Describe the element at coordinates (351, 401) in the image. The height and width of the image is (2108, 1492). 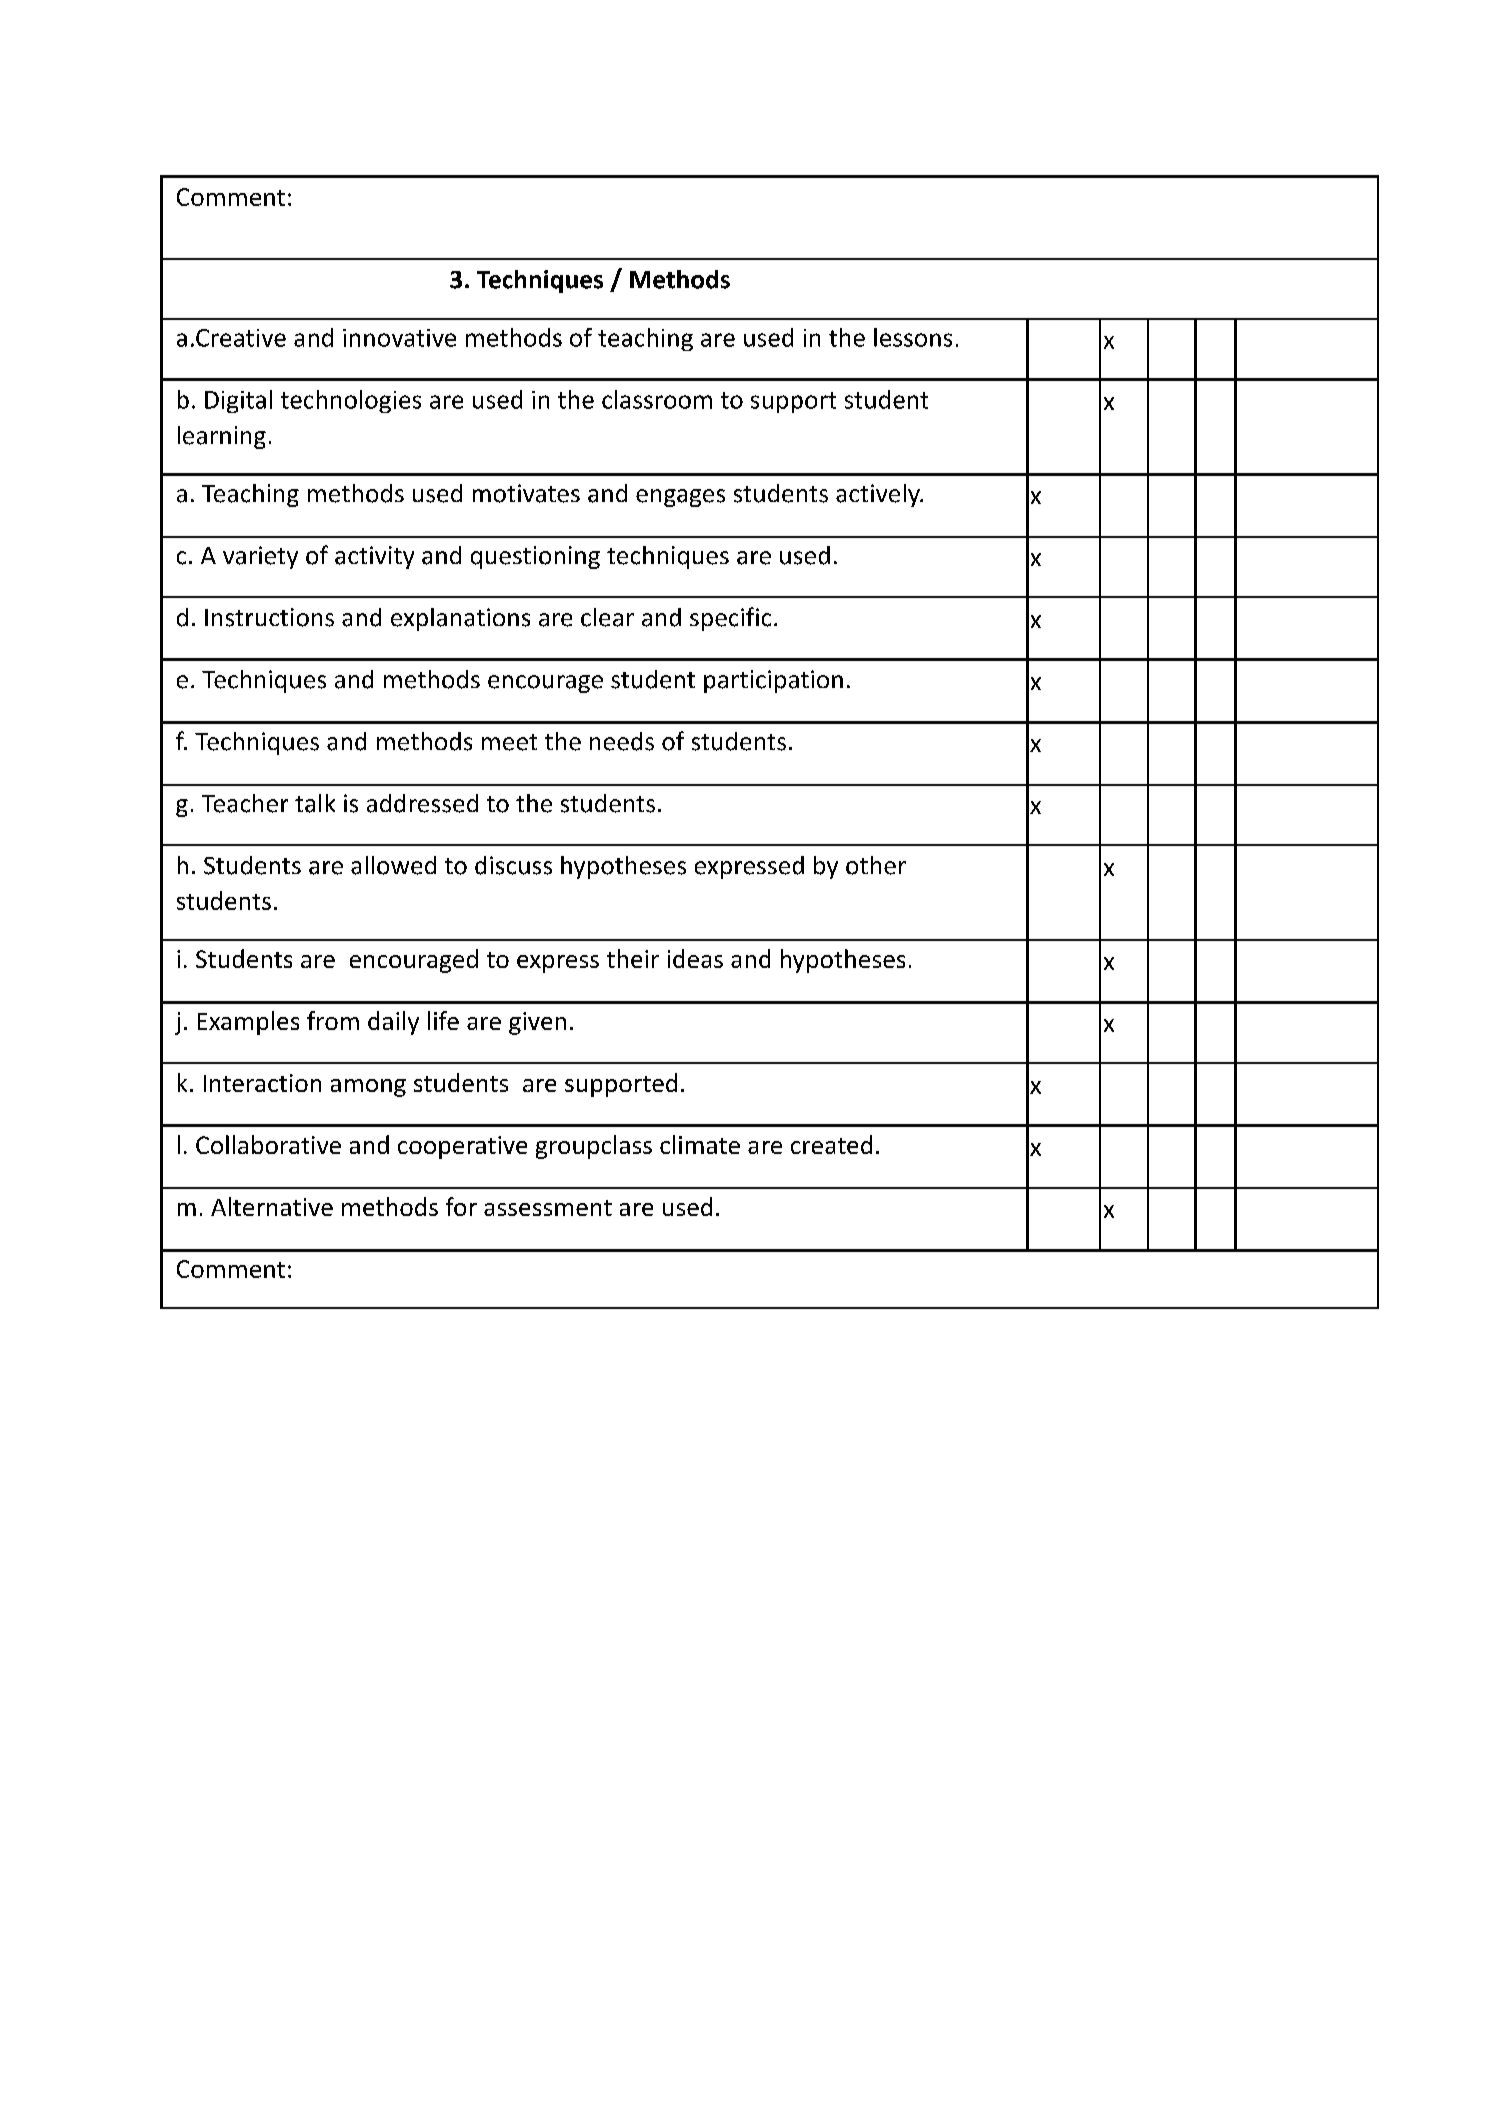
I see `technologies` at that location.
